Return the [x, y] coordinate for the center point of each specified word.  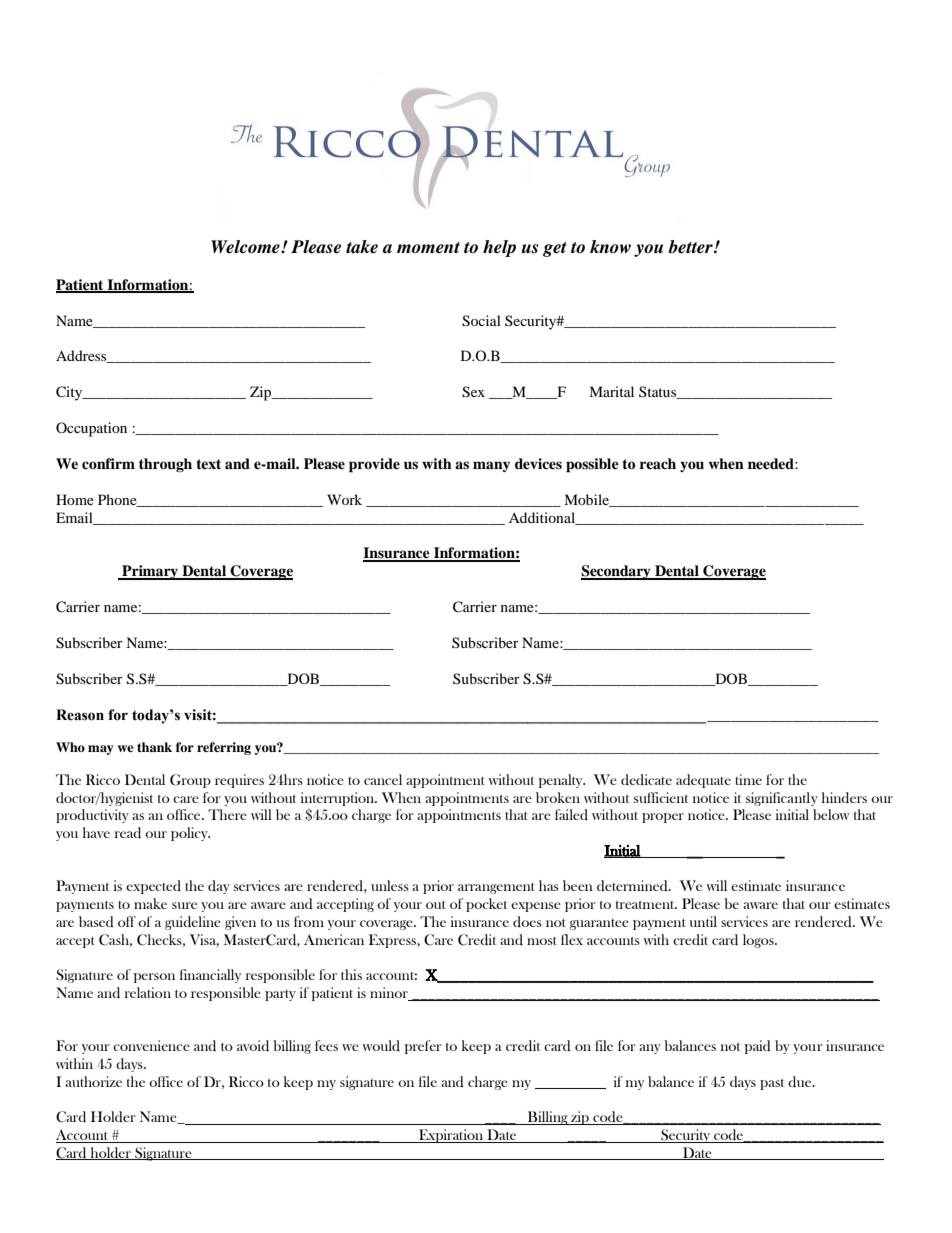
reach [658, 463]
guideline [193, 923]
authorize [93, 1081]
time [748, 779]
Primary [150, 572]
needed [772, 463]
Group [190, 781]
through [165, 465]
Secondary [617, 572]
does [527, 921]
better [691, 247]
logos [759, 941]
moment [428, 248]
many [491, 466]
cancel [383, 779]
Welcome [246, 247]
